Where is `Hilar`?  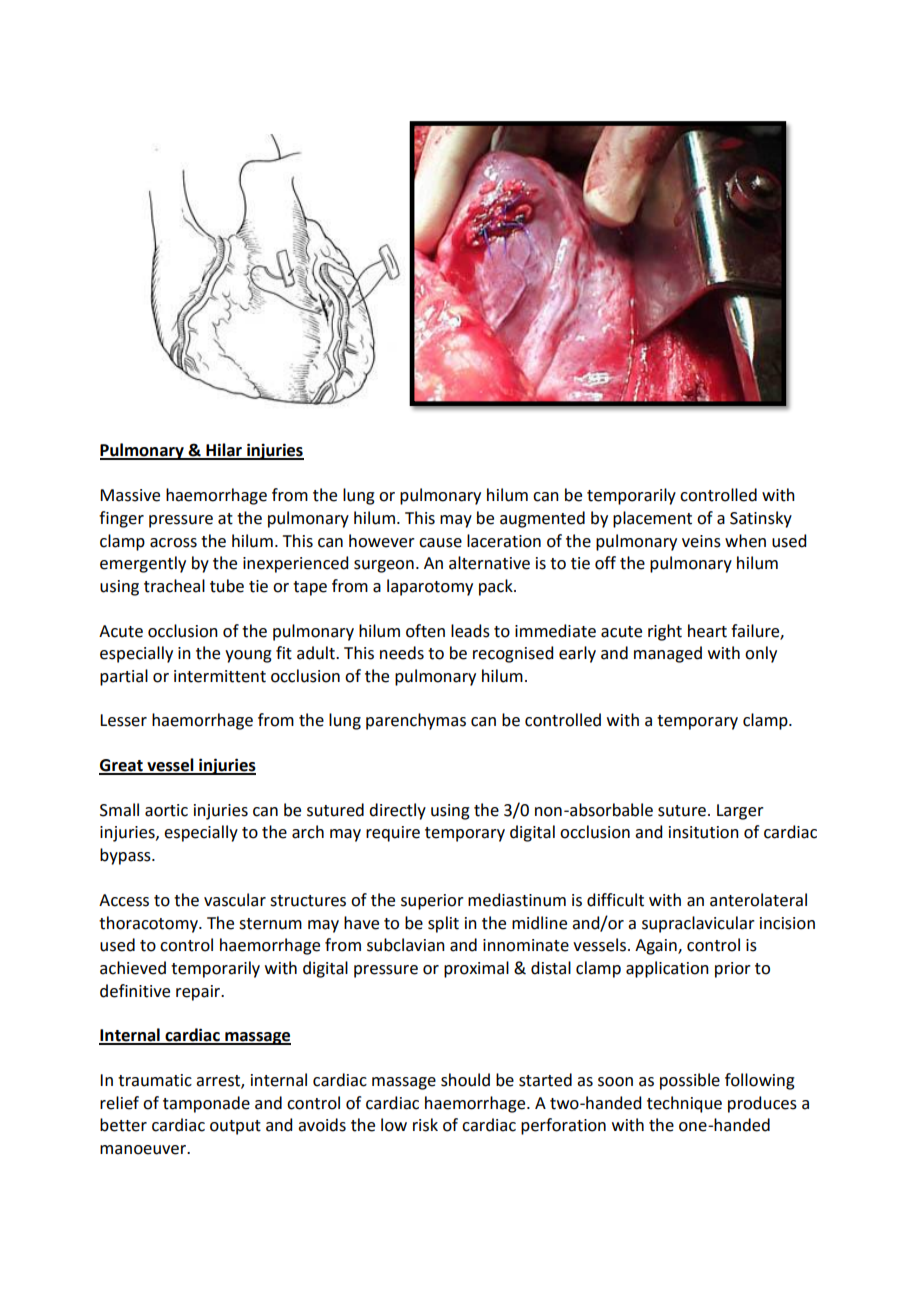 Hilar is located at coordinates (224, 451).
